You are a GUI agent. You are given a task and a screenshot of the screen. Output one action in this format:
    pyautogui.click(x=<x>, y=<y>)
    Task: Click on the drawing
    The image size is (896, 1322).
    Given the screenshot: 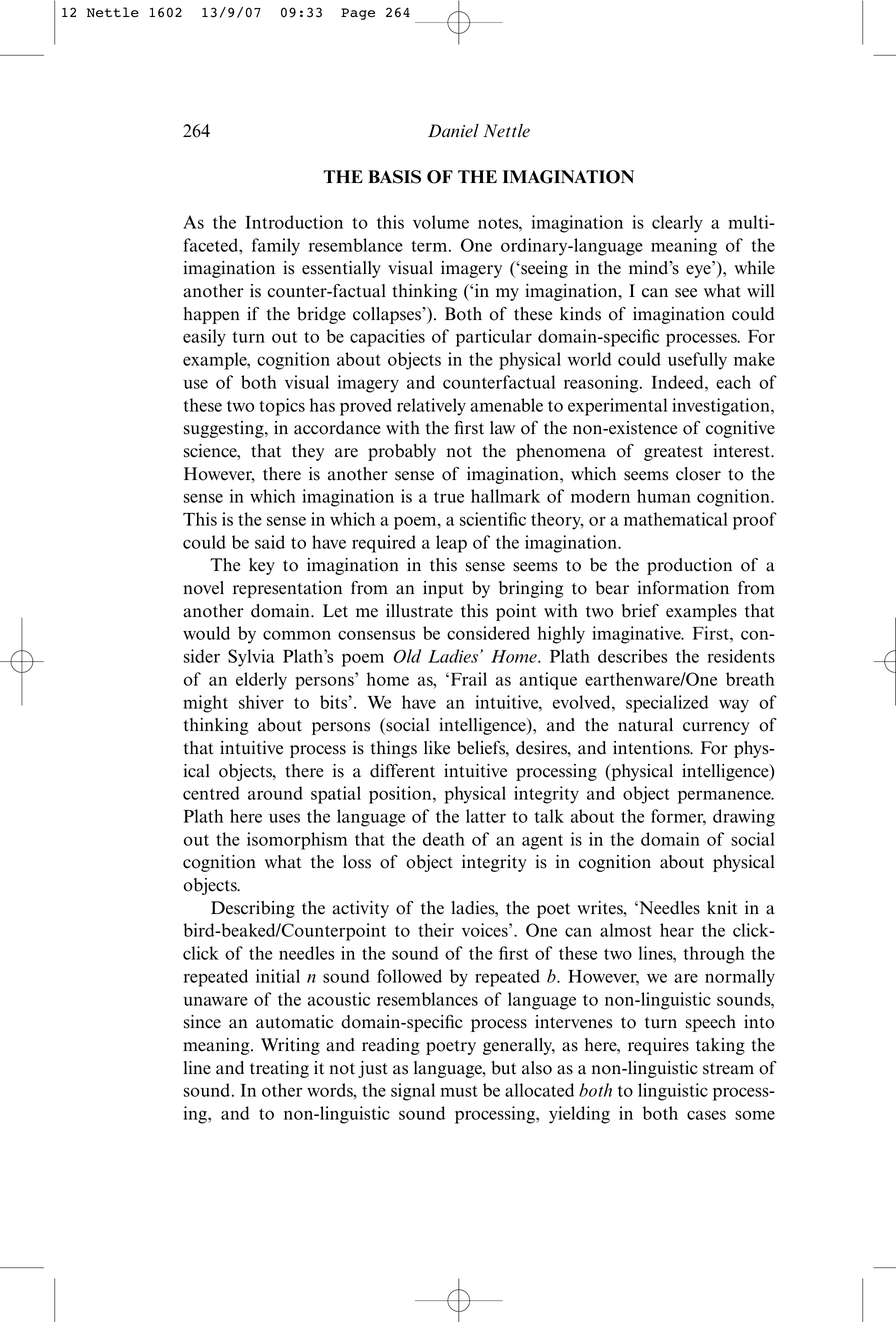 What is the action you would take?
    pyautogui.click(x=744, y=818)
